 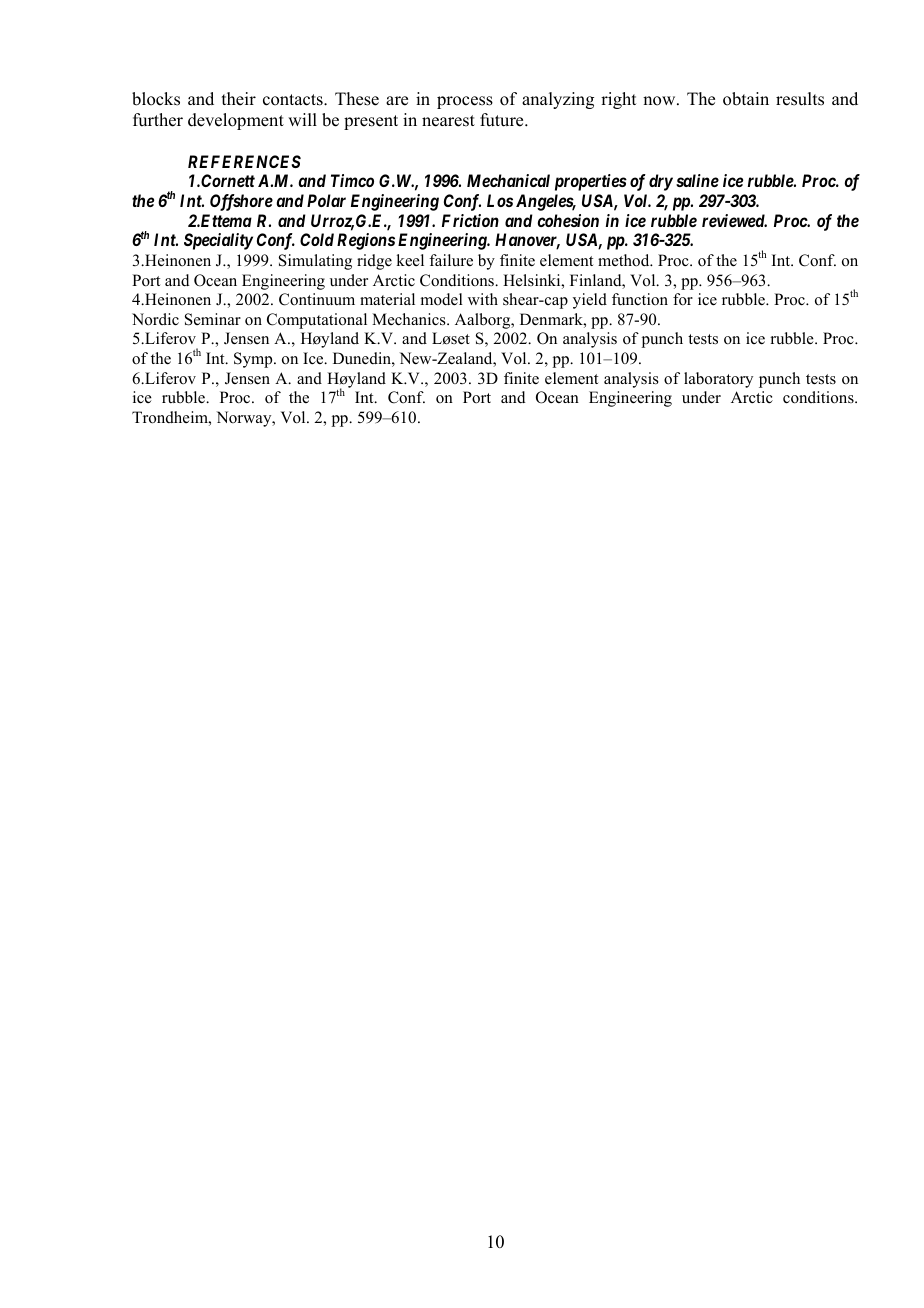 What do you see at coordinates (746, 99) in the screenshot?
I see `obtain` at bounding box center [746, 99].
